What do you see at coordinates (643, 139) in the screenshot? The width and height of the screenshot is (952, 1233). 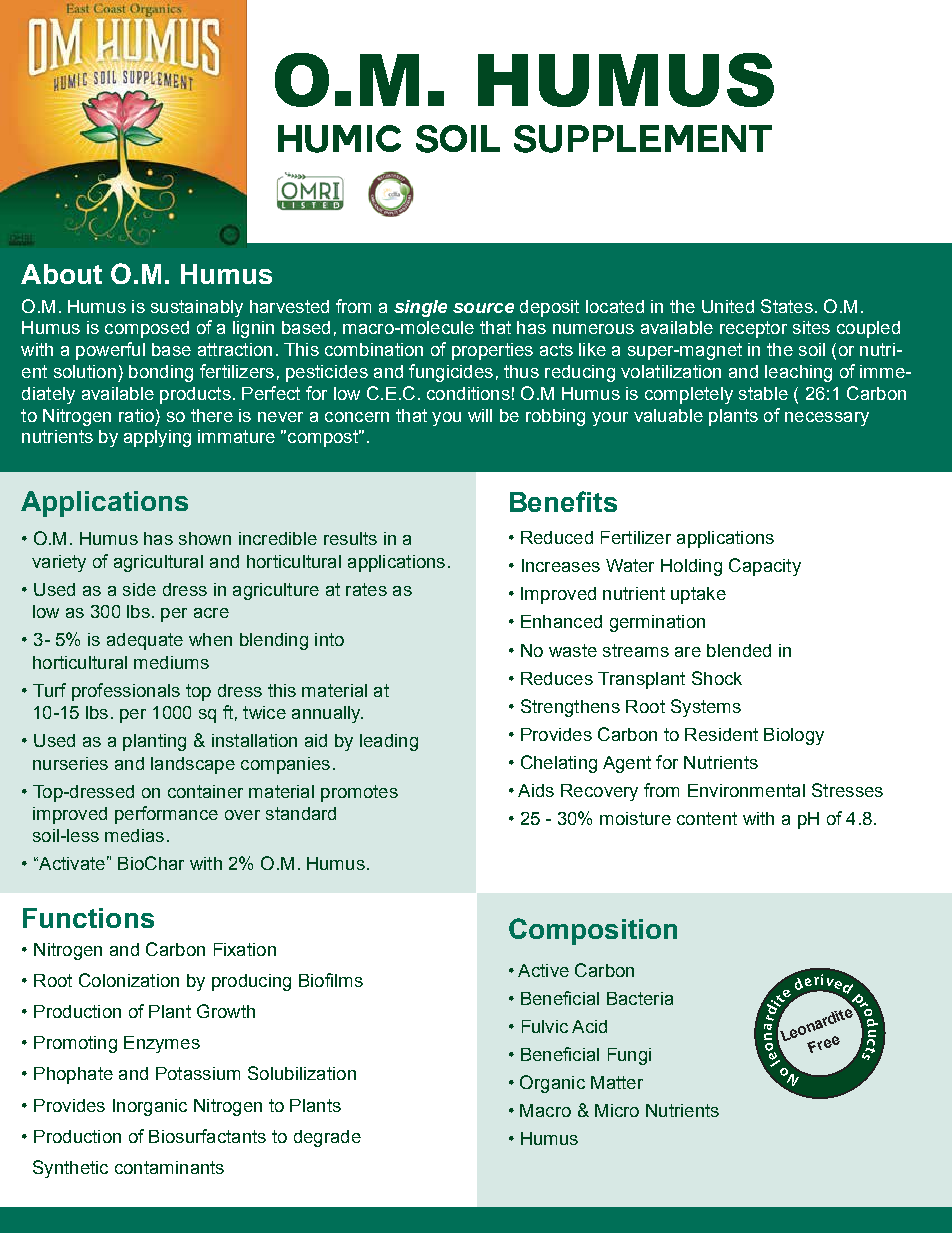 I see `Supplement` at bounding box center [643, 139].
